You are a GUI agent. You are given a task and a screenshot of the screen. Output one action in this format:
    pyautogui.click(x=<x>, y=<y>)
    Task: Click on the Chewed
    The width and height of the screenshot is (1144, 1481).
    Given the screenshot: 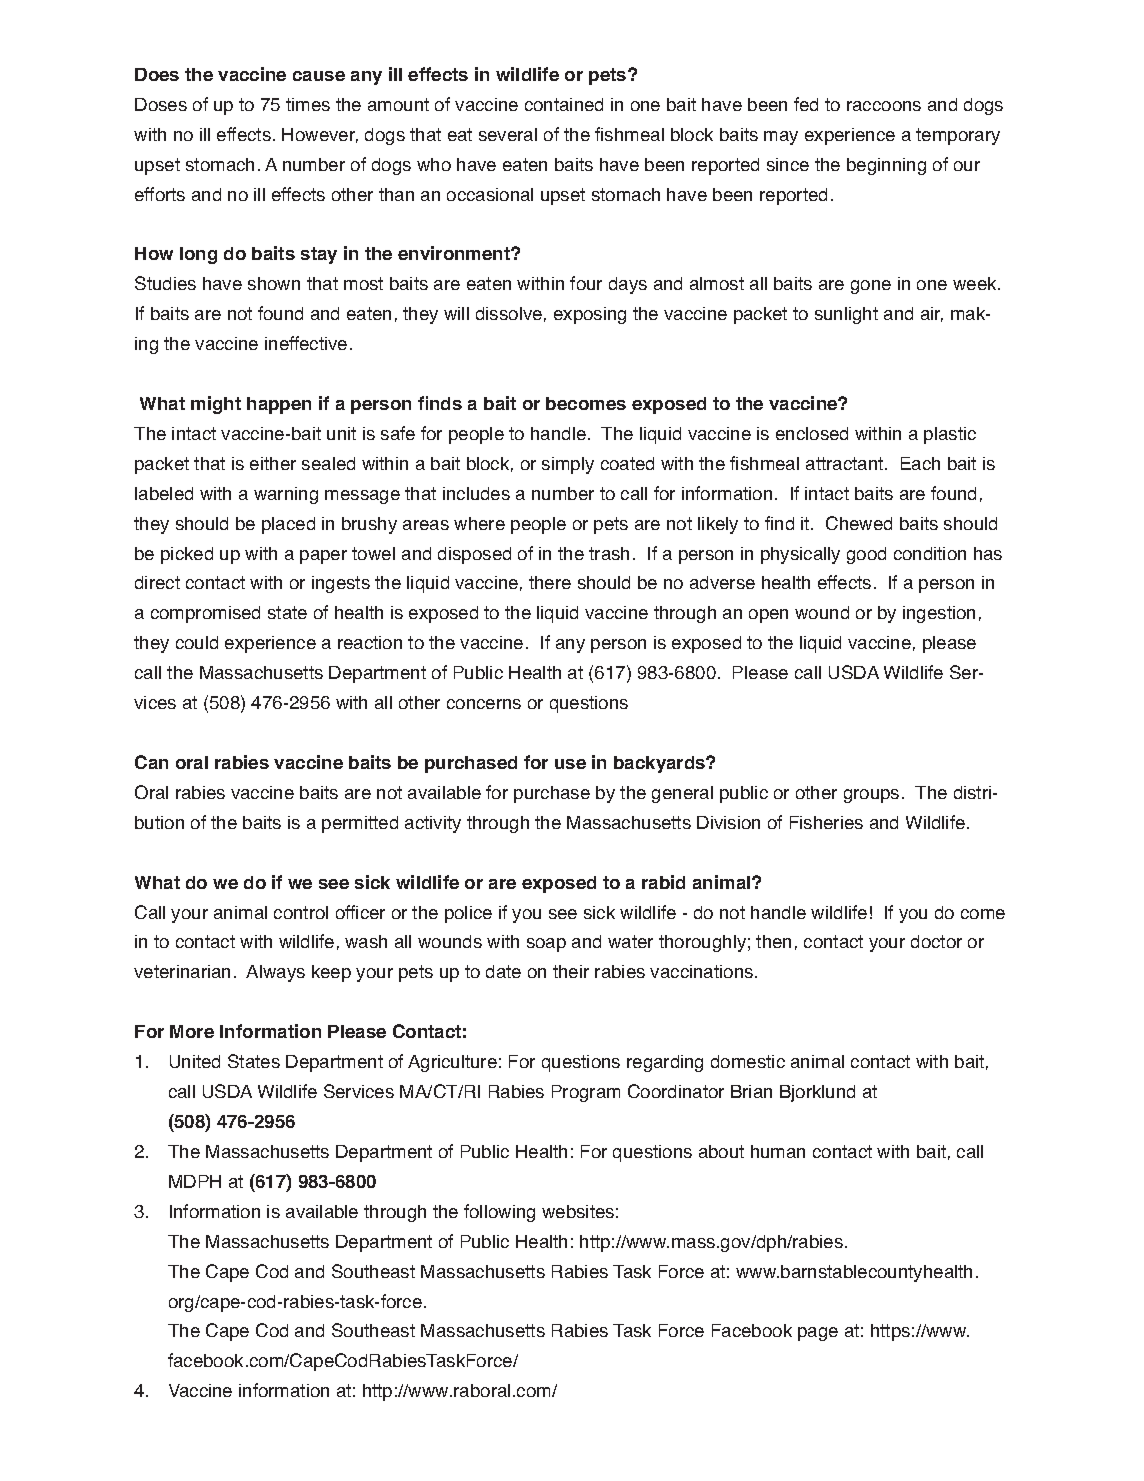 What is the action you would take?
    pyautogui.click(x=859, y=523)
